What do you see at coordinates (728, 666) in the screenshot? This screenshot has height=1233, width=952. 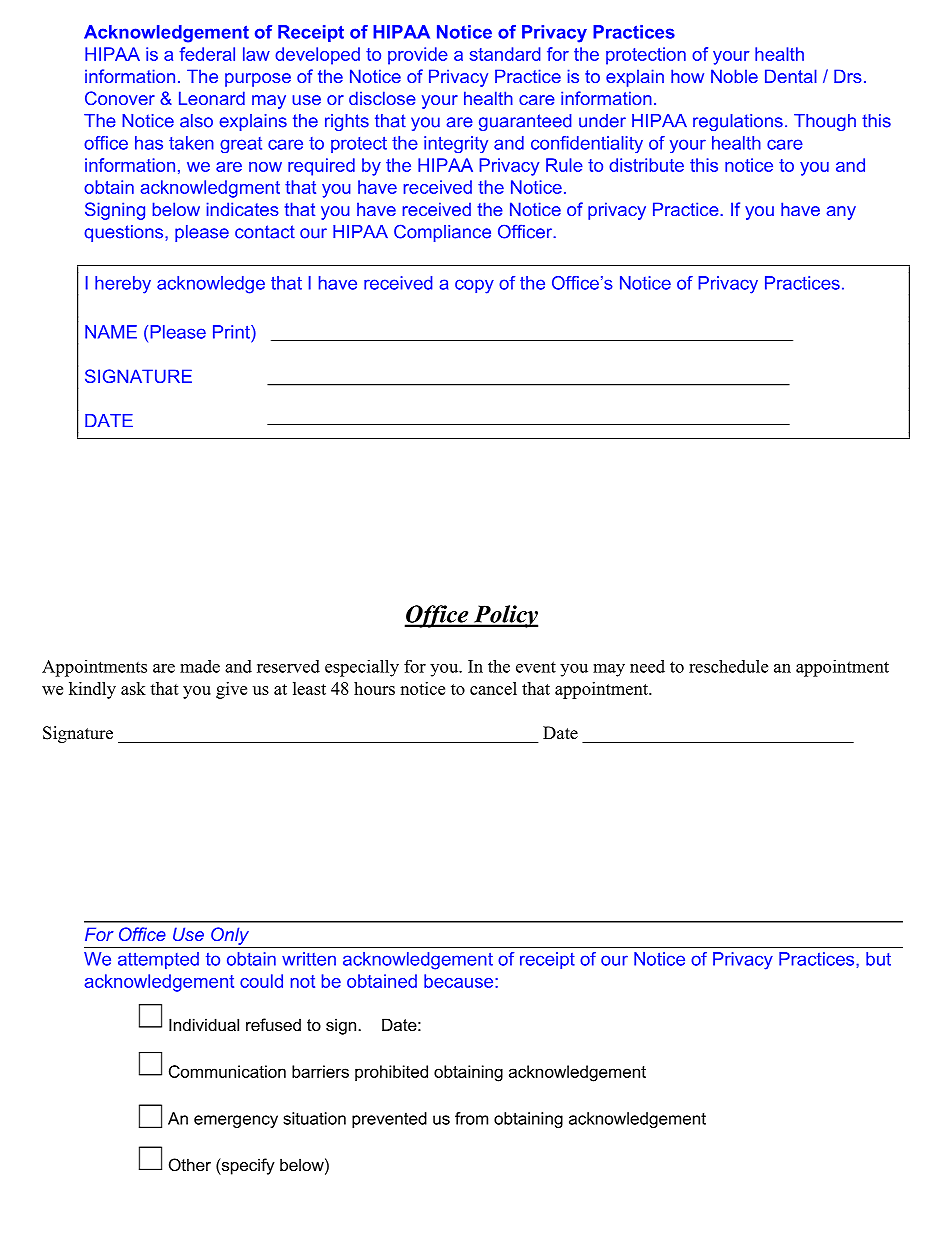 I see `reschedule` at bounding box center [728, 666].
